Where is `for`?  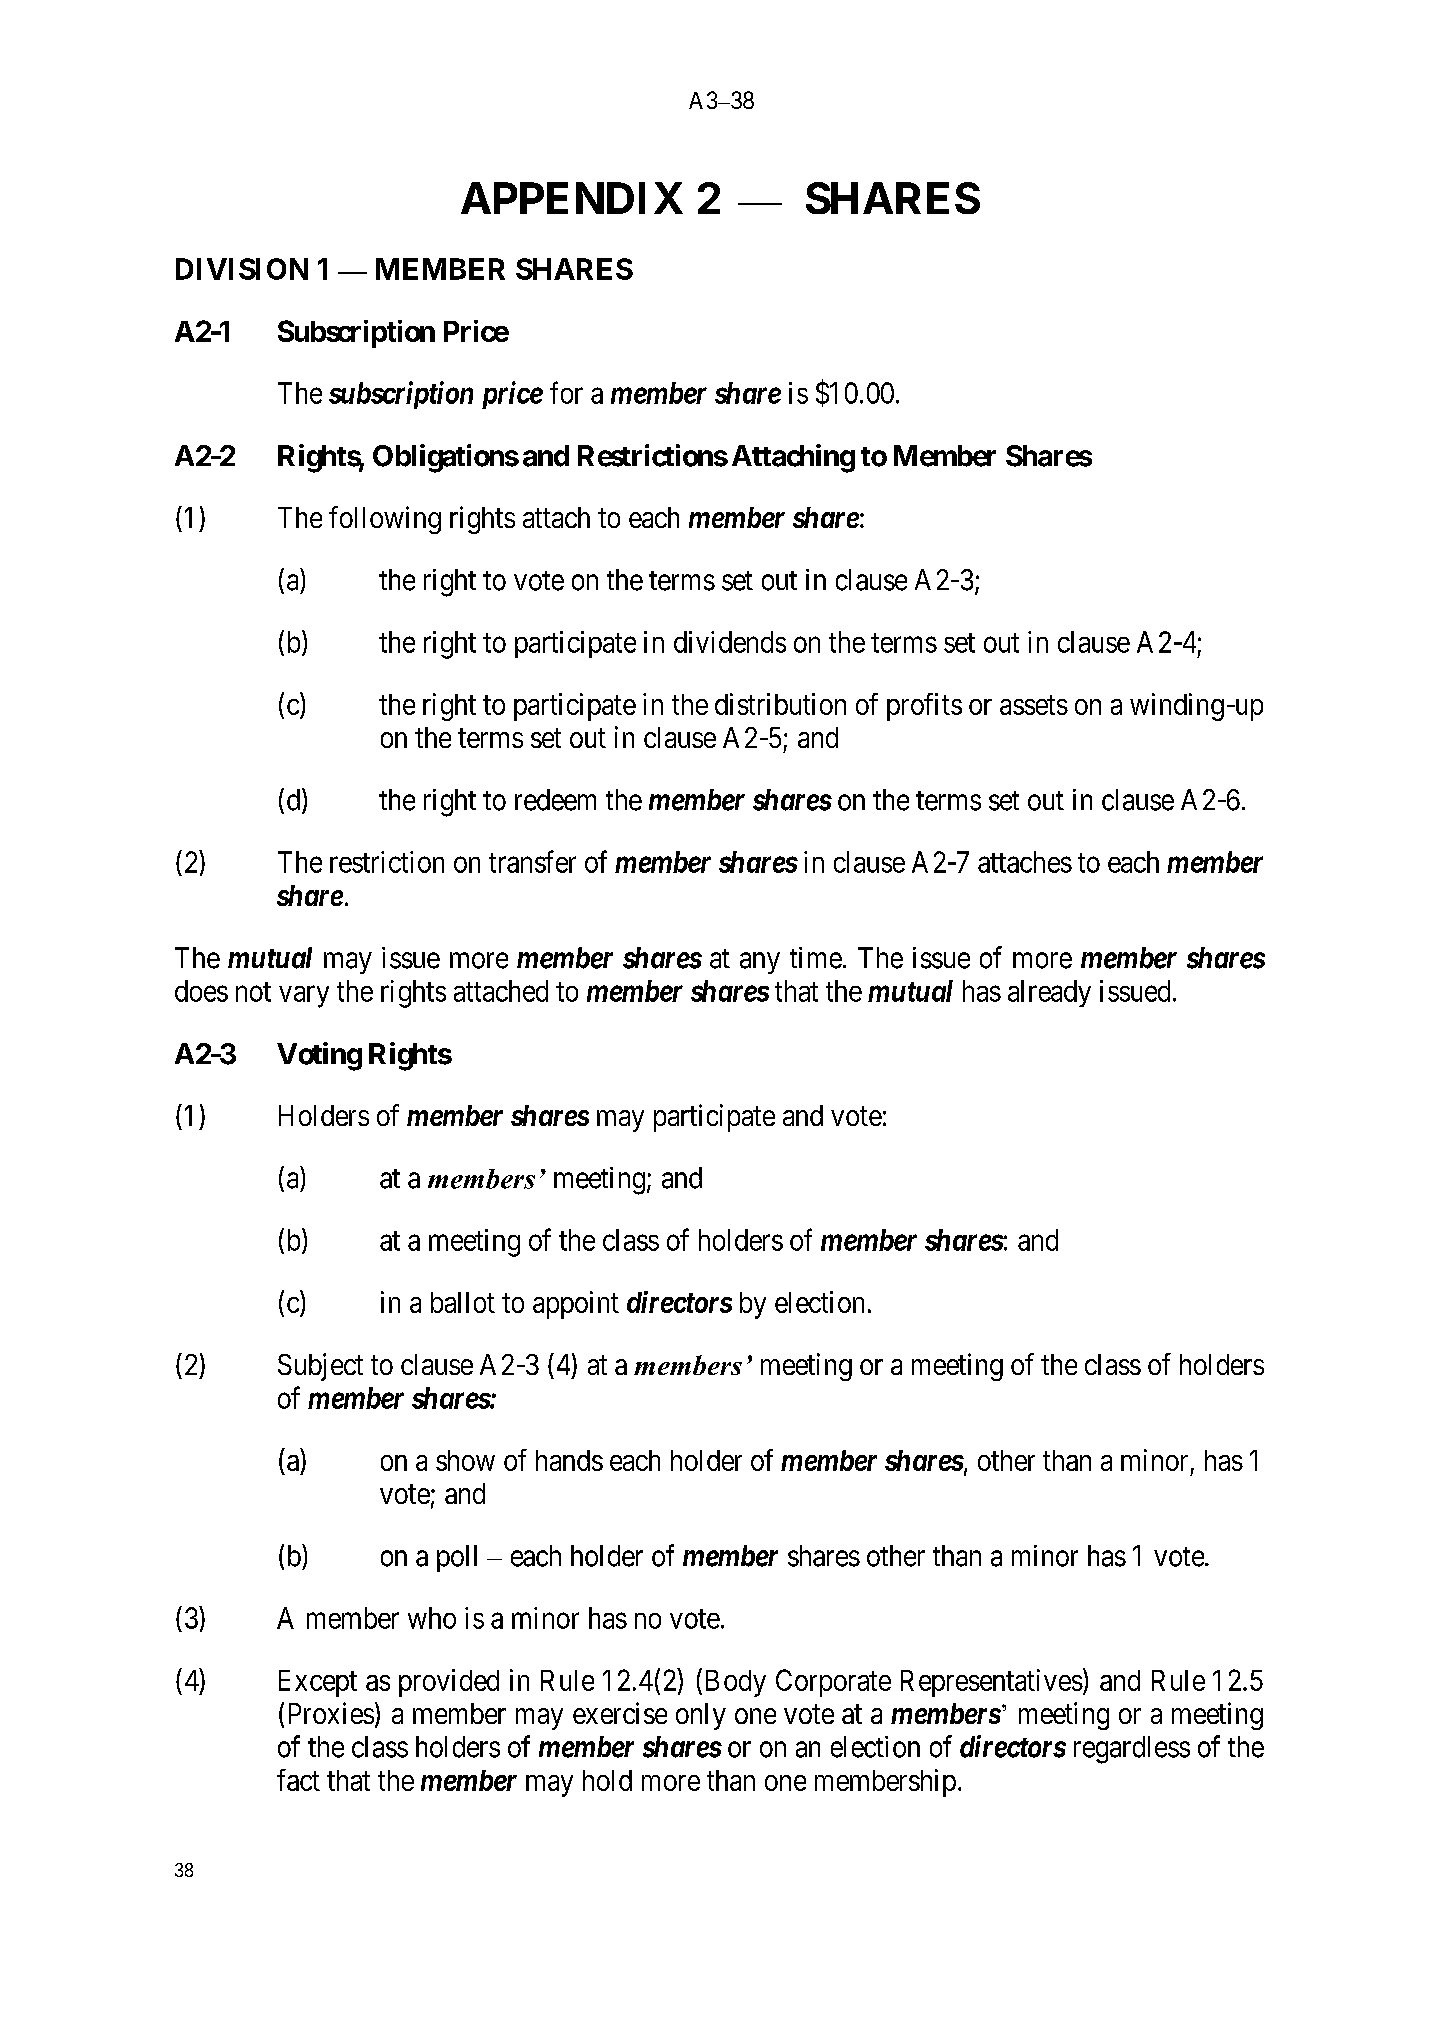 for is located at coordinates (566, 392).
